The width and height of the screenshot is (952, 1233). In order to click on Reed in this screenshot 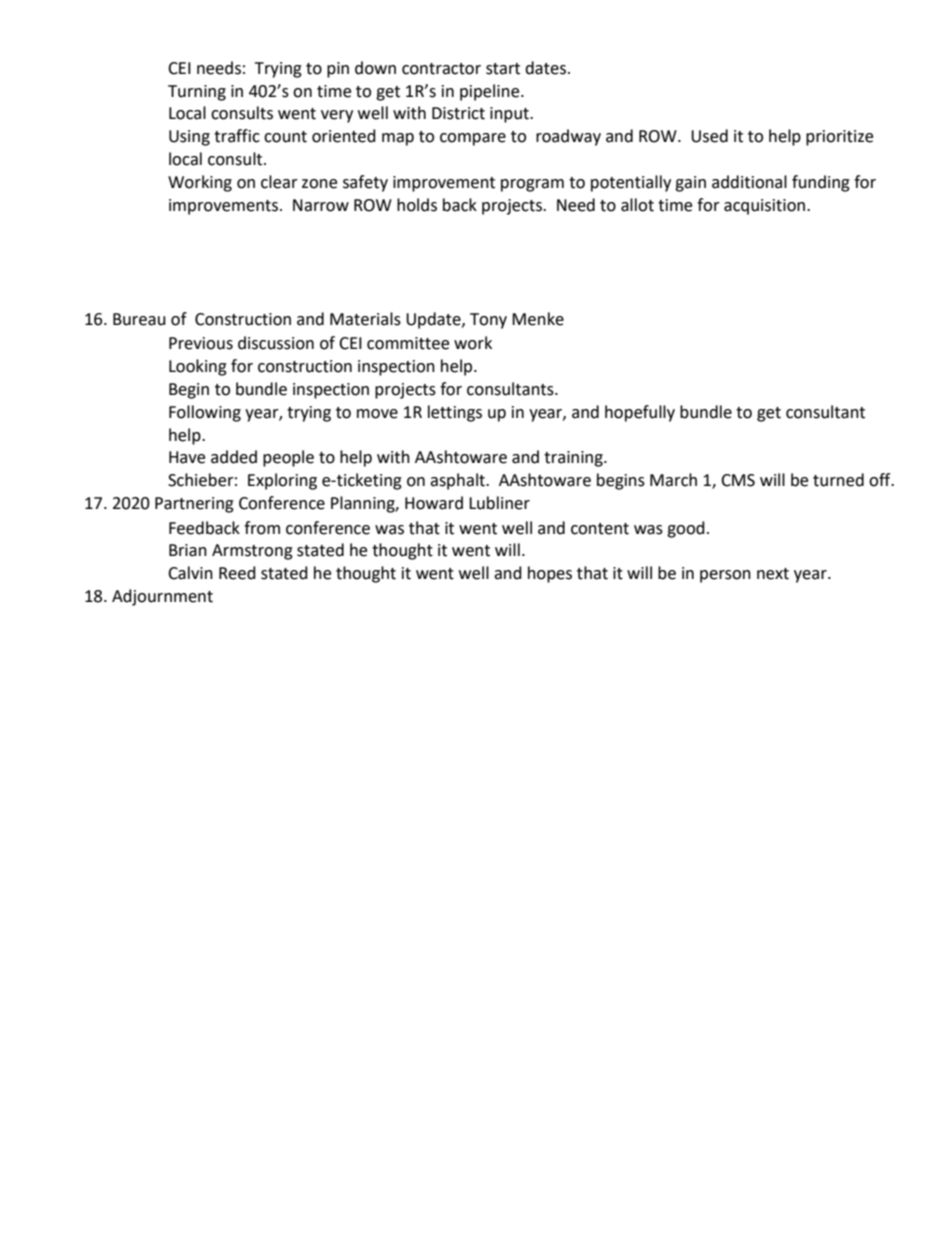, I will do `click(237, 573)`.
